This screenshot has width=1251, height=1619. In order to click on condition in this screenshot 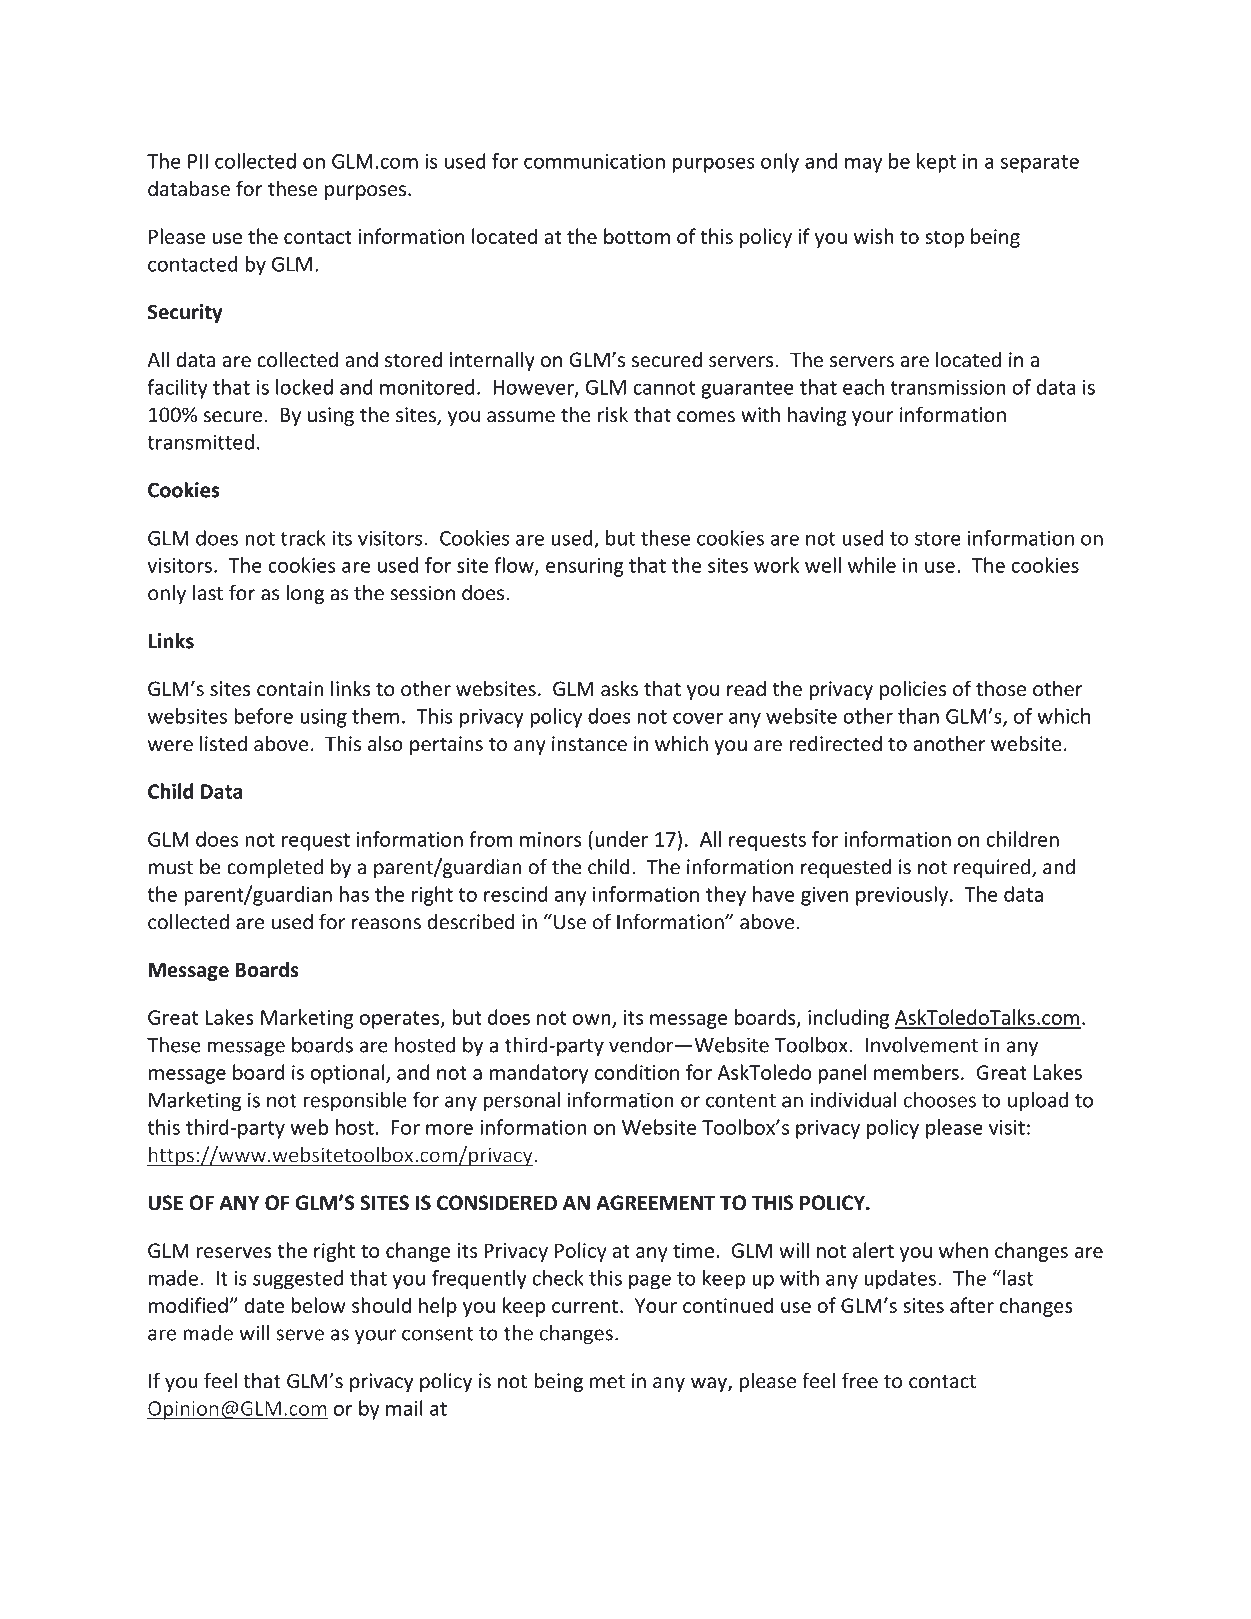, I will do `click(637, 1072)`.
